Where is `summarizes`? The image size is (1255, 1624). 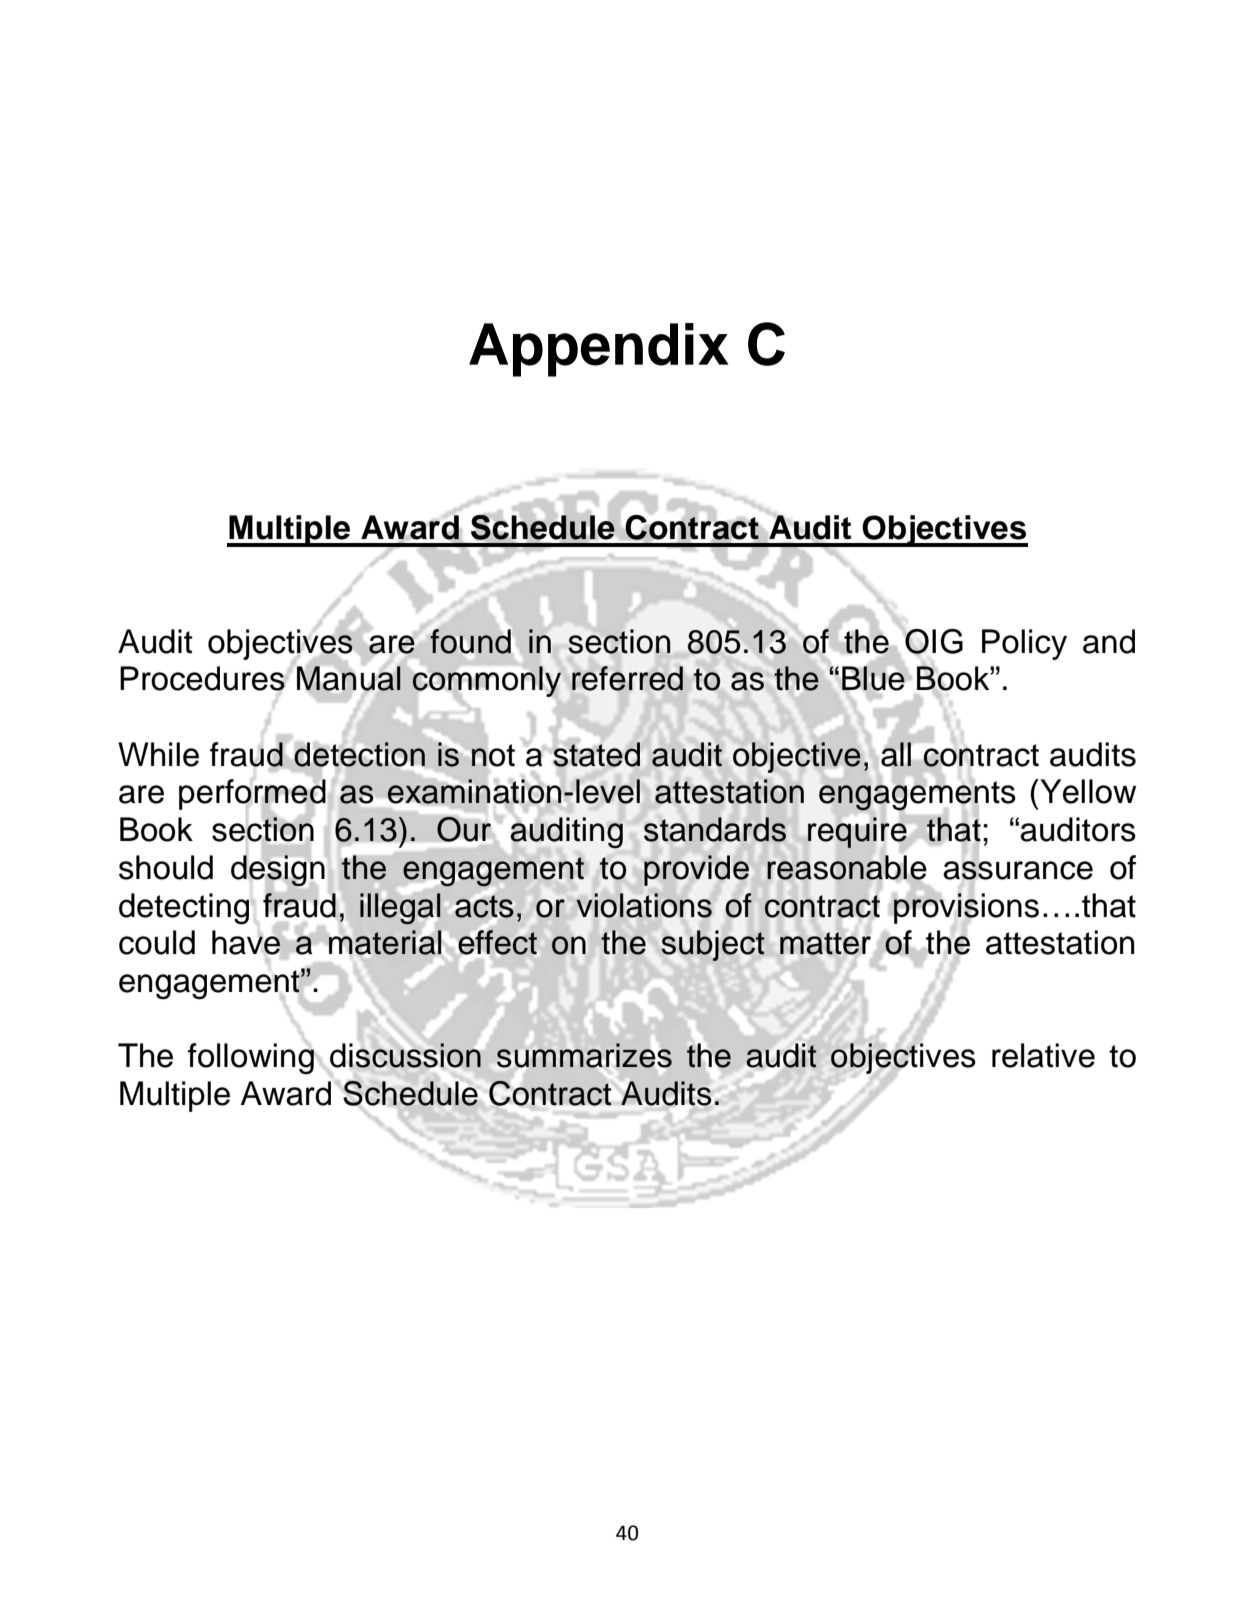
summarizes is located at coordinates (584, 1055).
